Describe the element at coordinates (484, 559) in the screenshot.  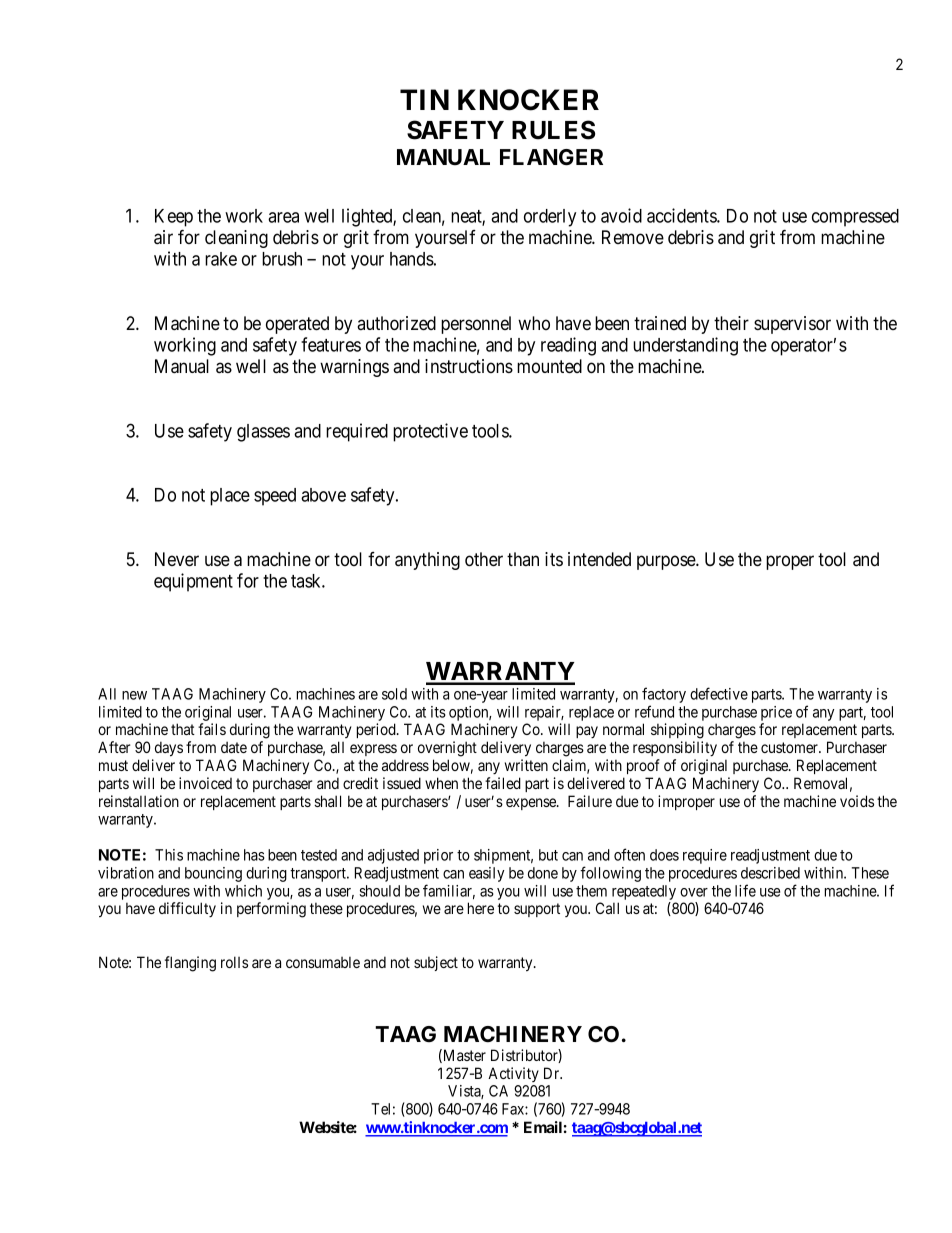
I see `other` at that location.
